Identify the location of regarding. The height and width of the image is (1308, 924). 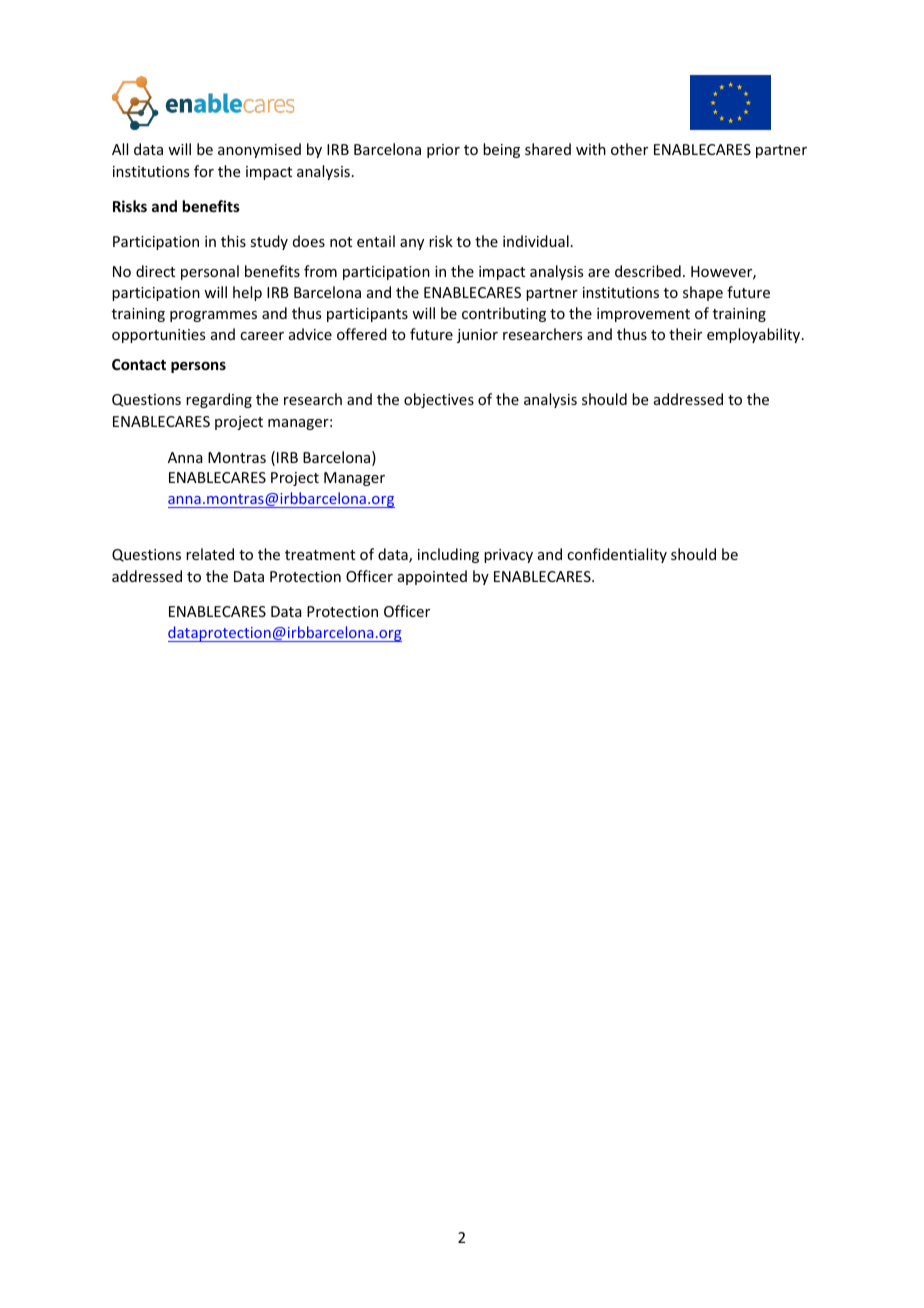
(219, 400).
